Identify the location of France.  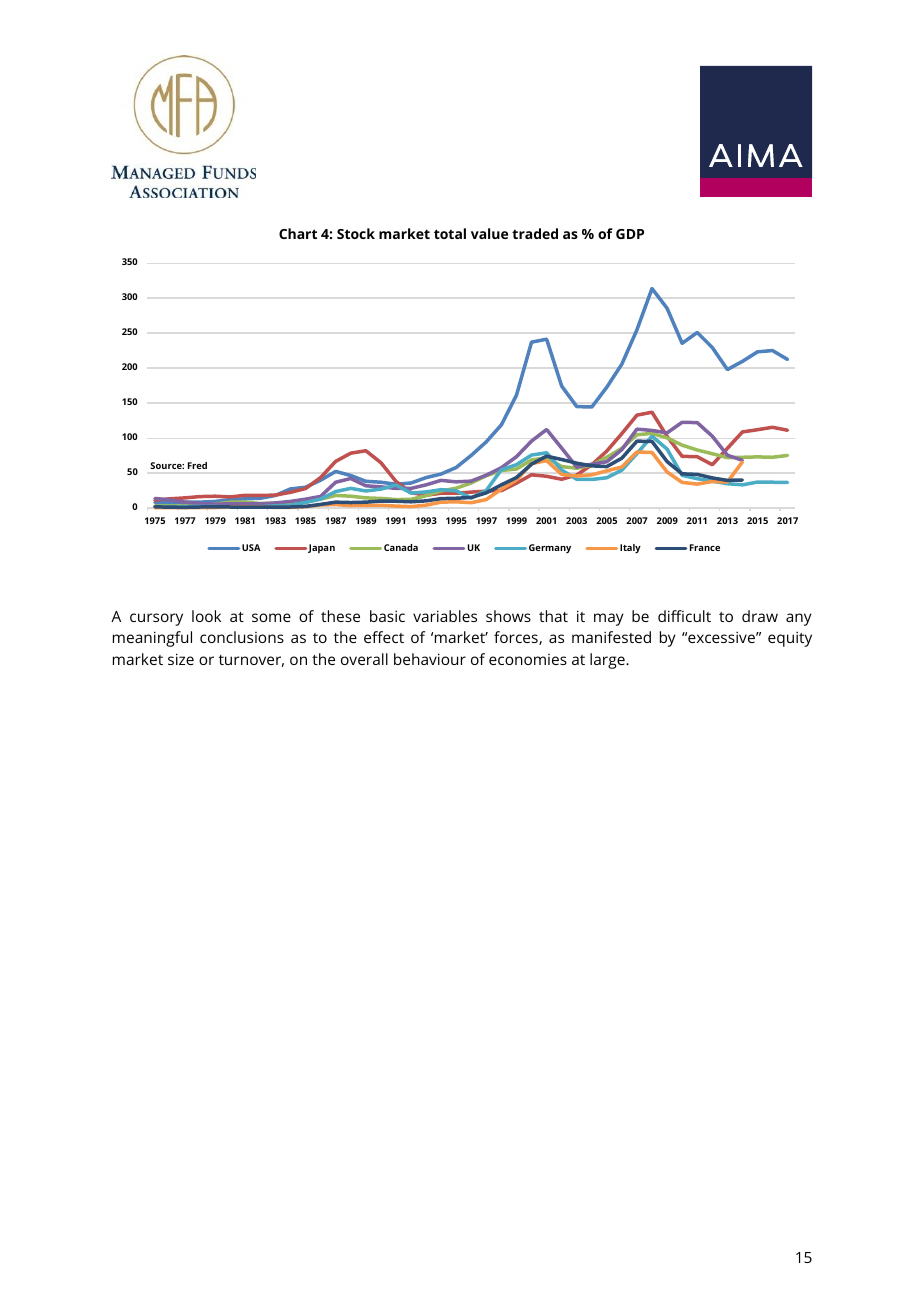
(705, 547).
